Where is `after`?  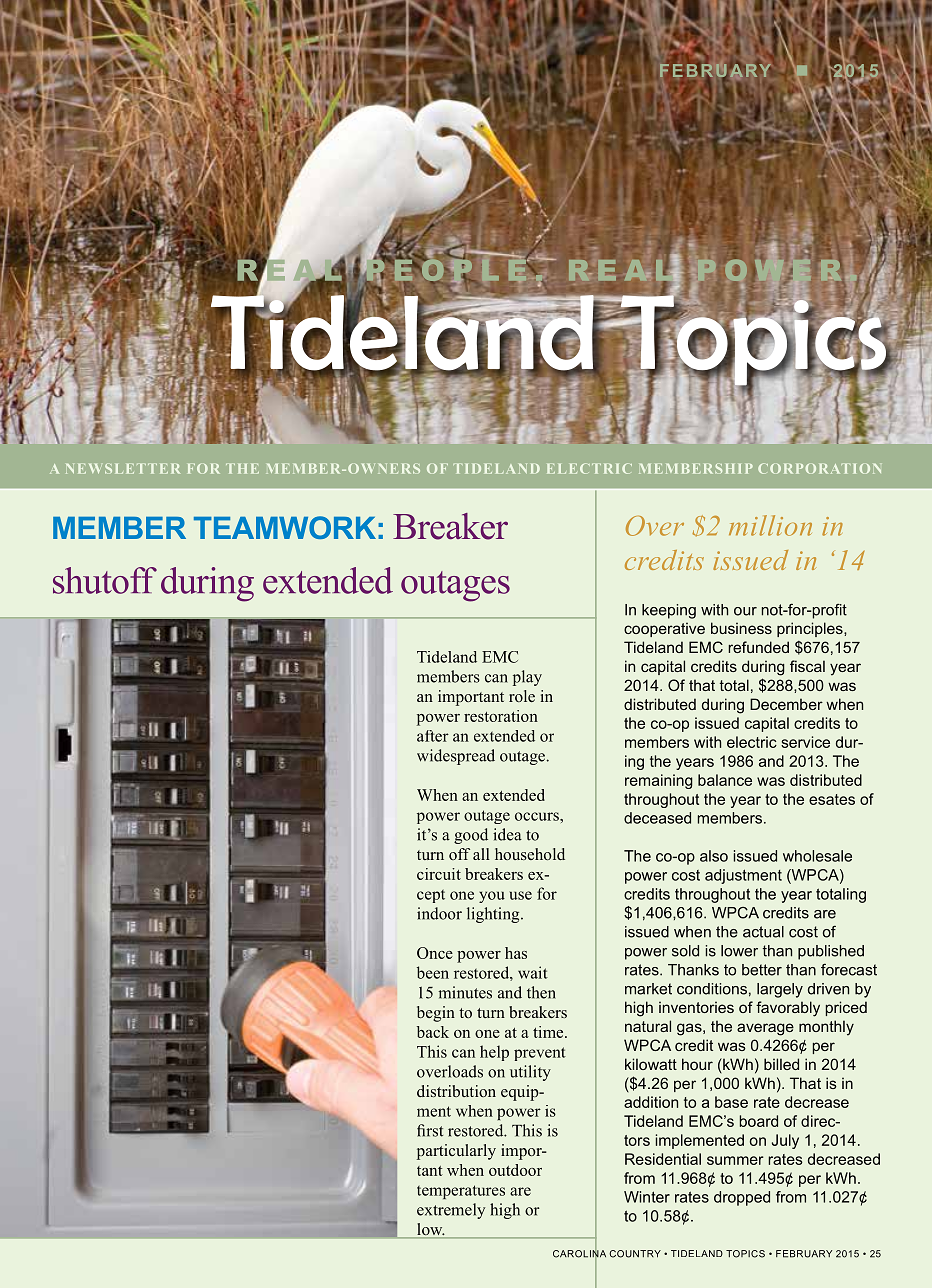 after is located at coordinates (433, 736).
